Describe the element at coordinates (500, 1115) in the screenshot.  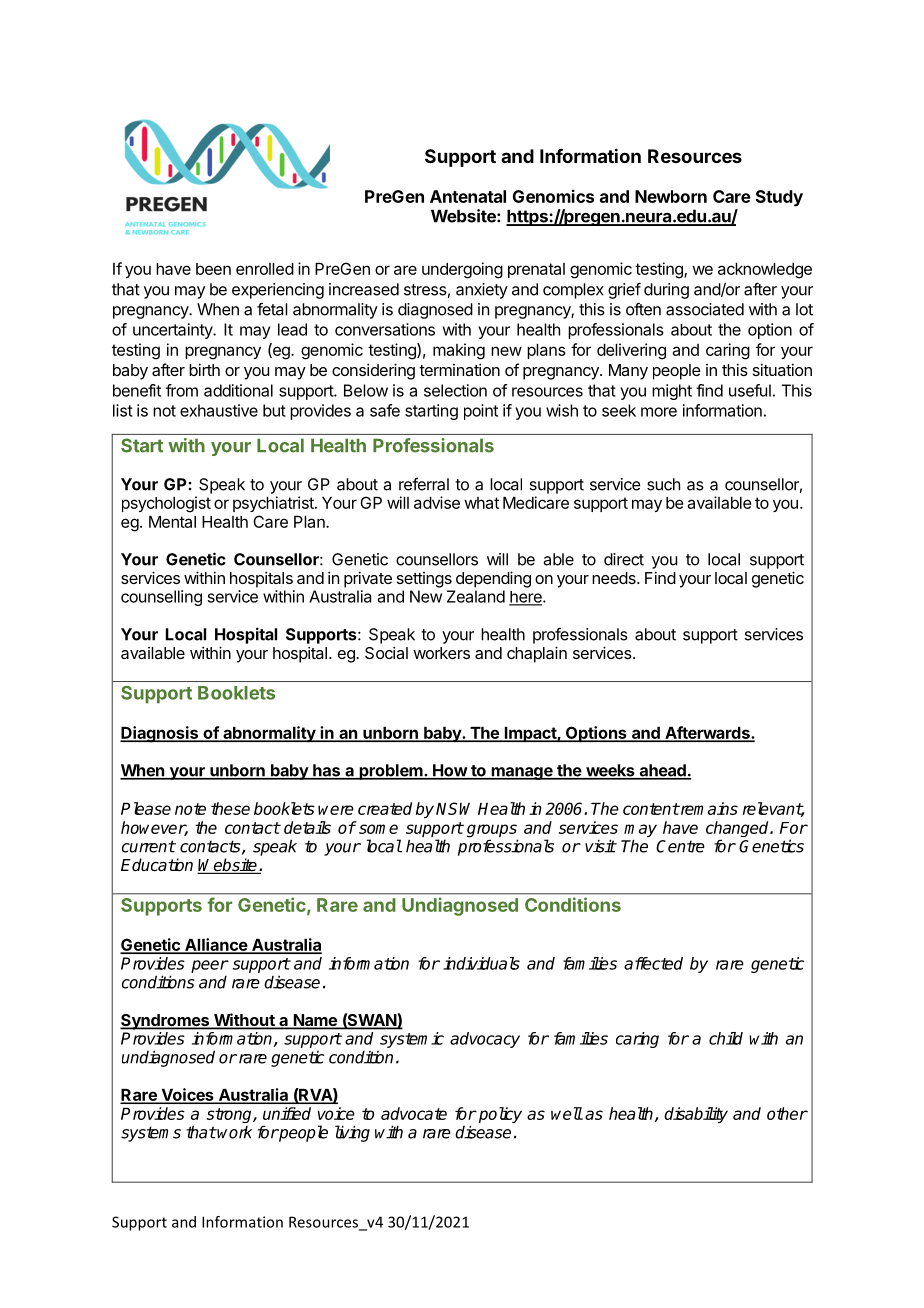
I see `policy` at that location.
